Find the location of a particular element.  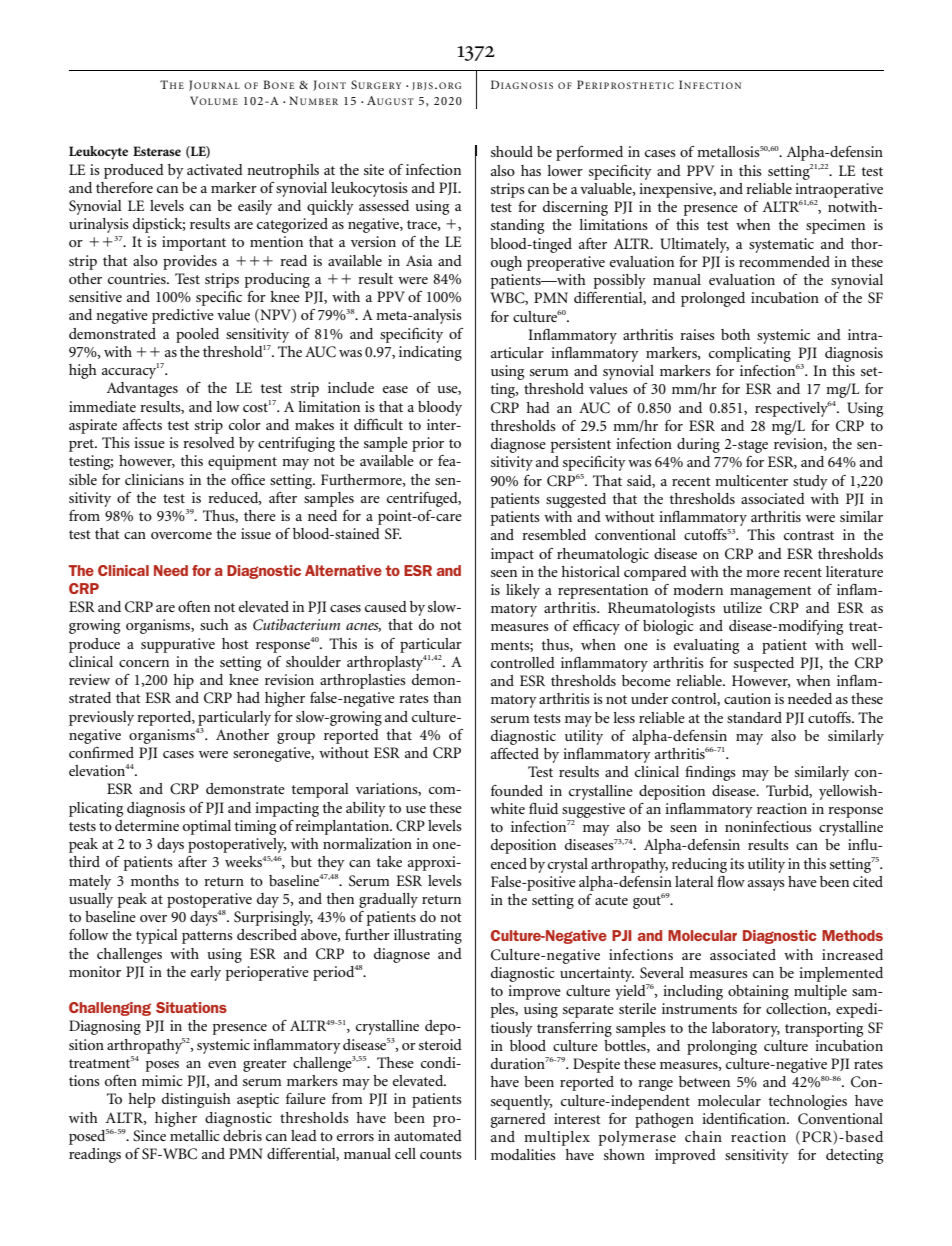

clinicians is located at coordinates (154, 479).
